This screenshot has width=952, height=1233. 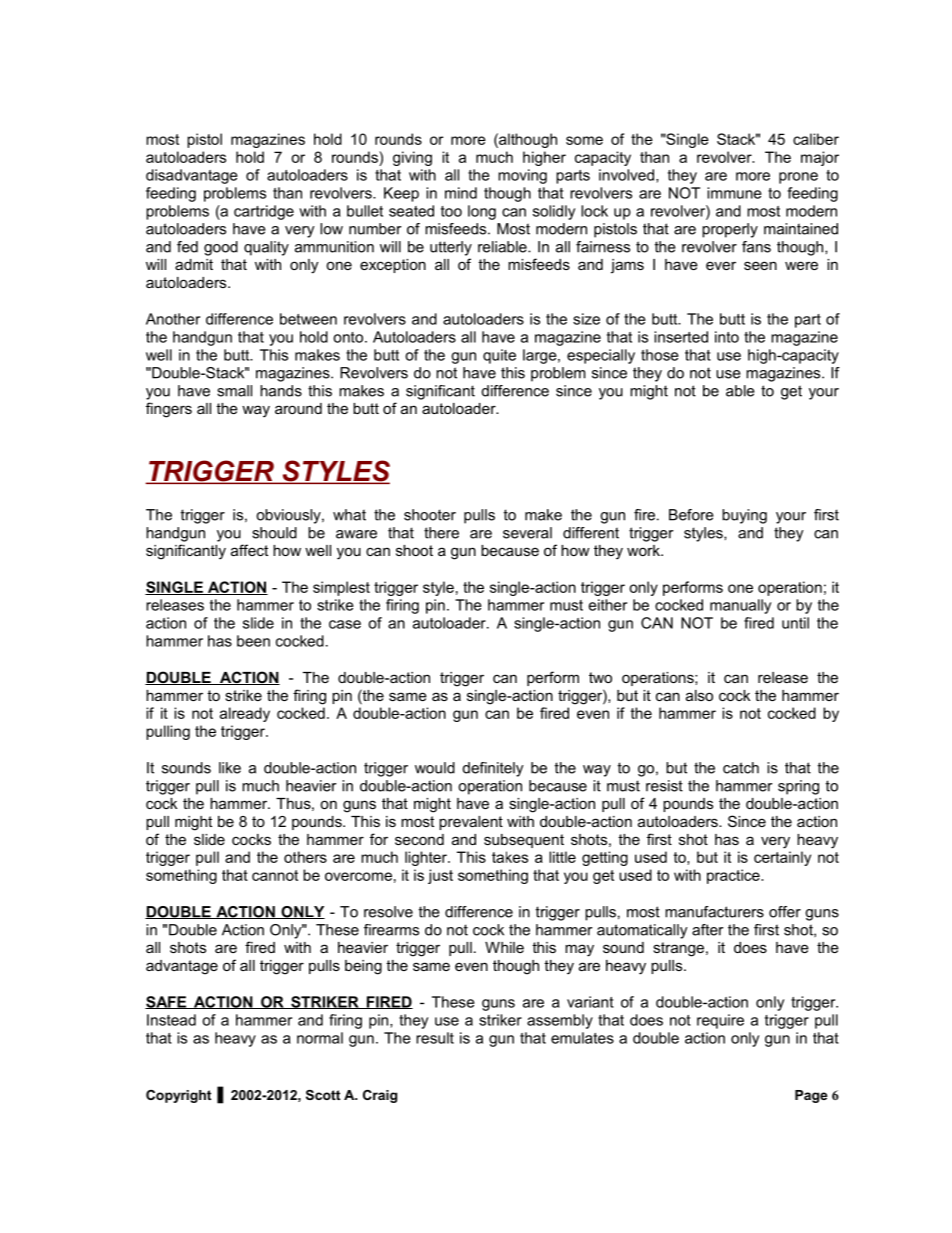 What do you see at coordinates (178, 1096) in the screenshot?
I see `Copyright` at bounding box center [178, 1096].
